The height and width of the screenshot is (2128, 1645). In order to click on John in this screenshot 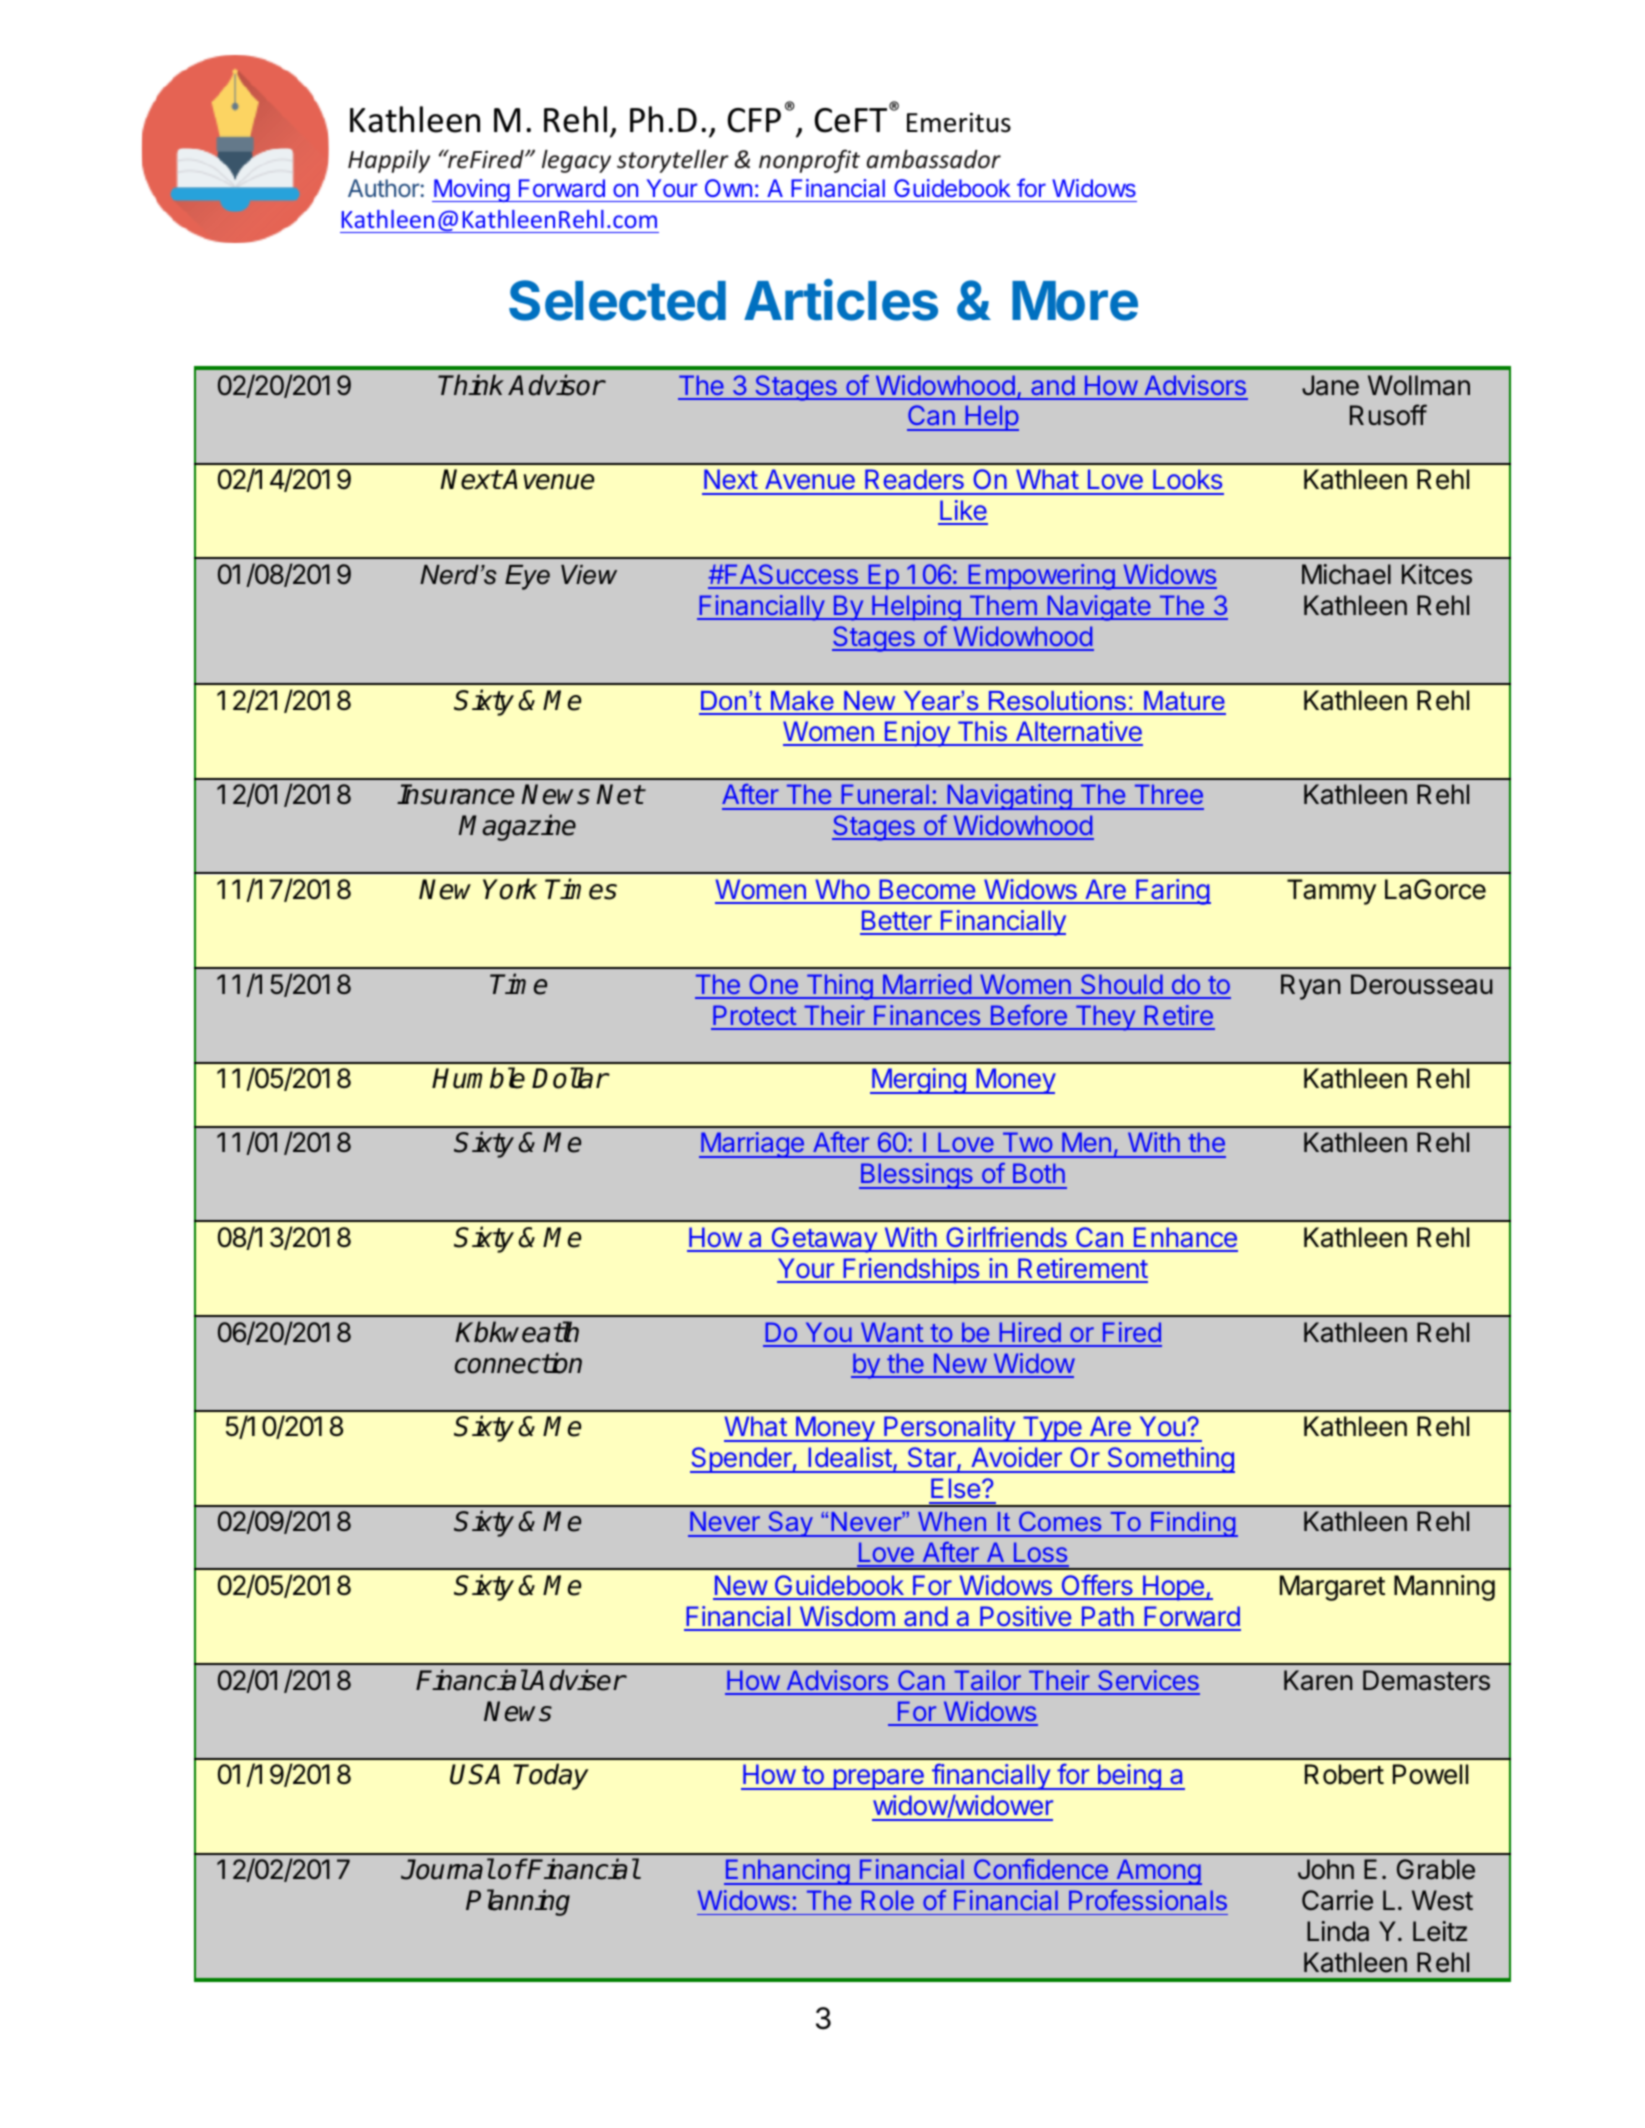, I will do `click(1326, 1869)`.
